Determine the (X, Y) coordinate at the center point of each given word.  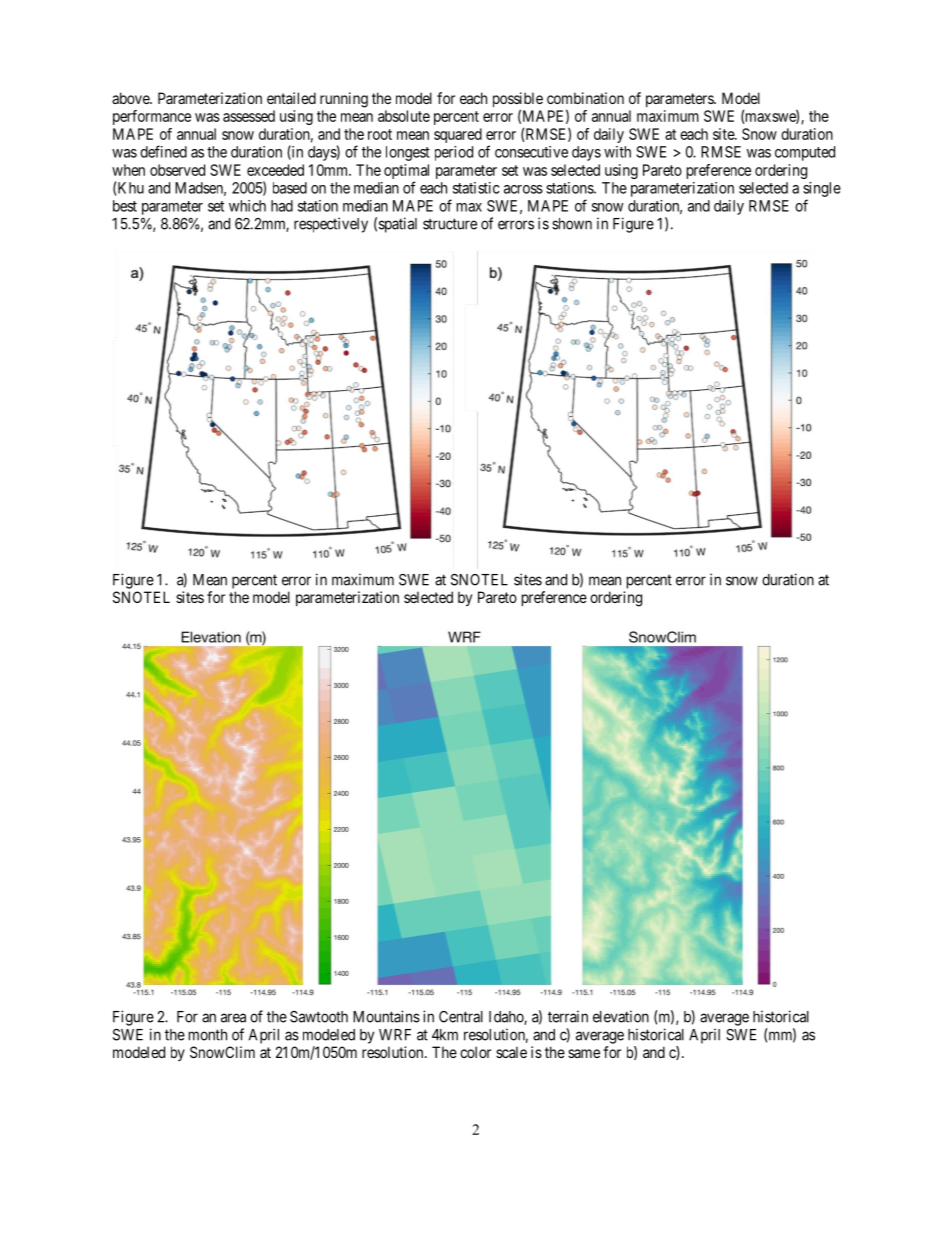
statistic (476, 188)
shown (572, 224)
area (233, 1018)
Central (461, 1017)
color (475, 1052)
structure (450, 224)
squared (458, 135)
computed (805, 153)
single (822, 189)
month (208, 1035)
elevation (621, 1016)
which (247, 206)
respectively (331, 225)
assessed (249, 116)
